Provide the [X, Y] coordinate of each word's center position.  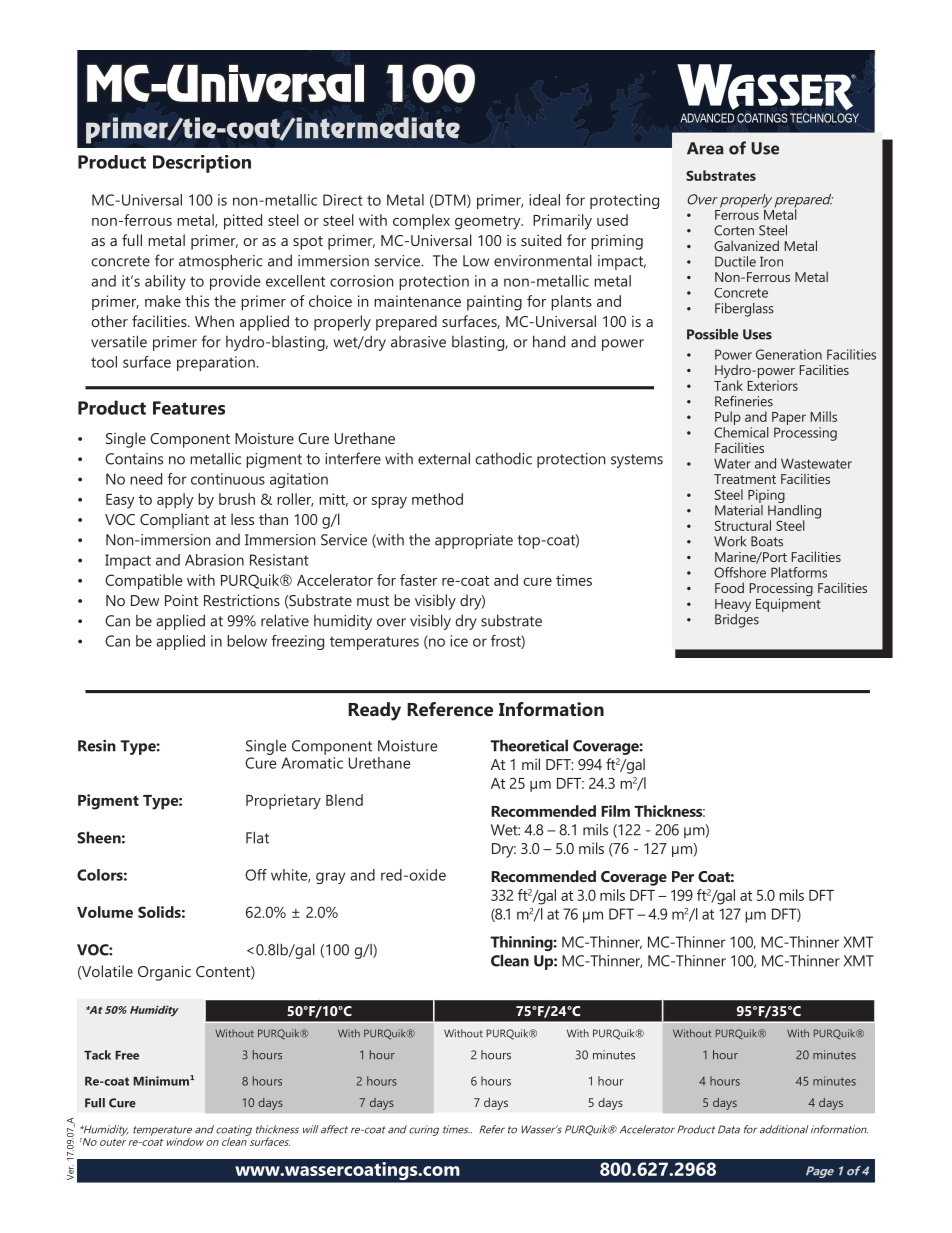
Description [202, 164]
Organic [164, 973]
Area [705, 148]
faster [418, 580]
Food [729, 587]
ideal [544, 200]
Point [181, 600]
